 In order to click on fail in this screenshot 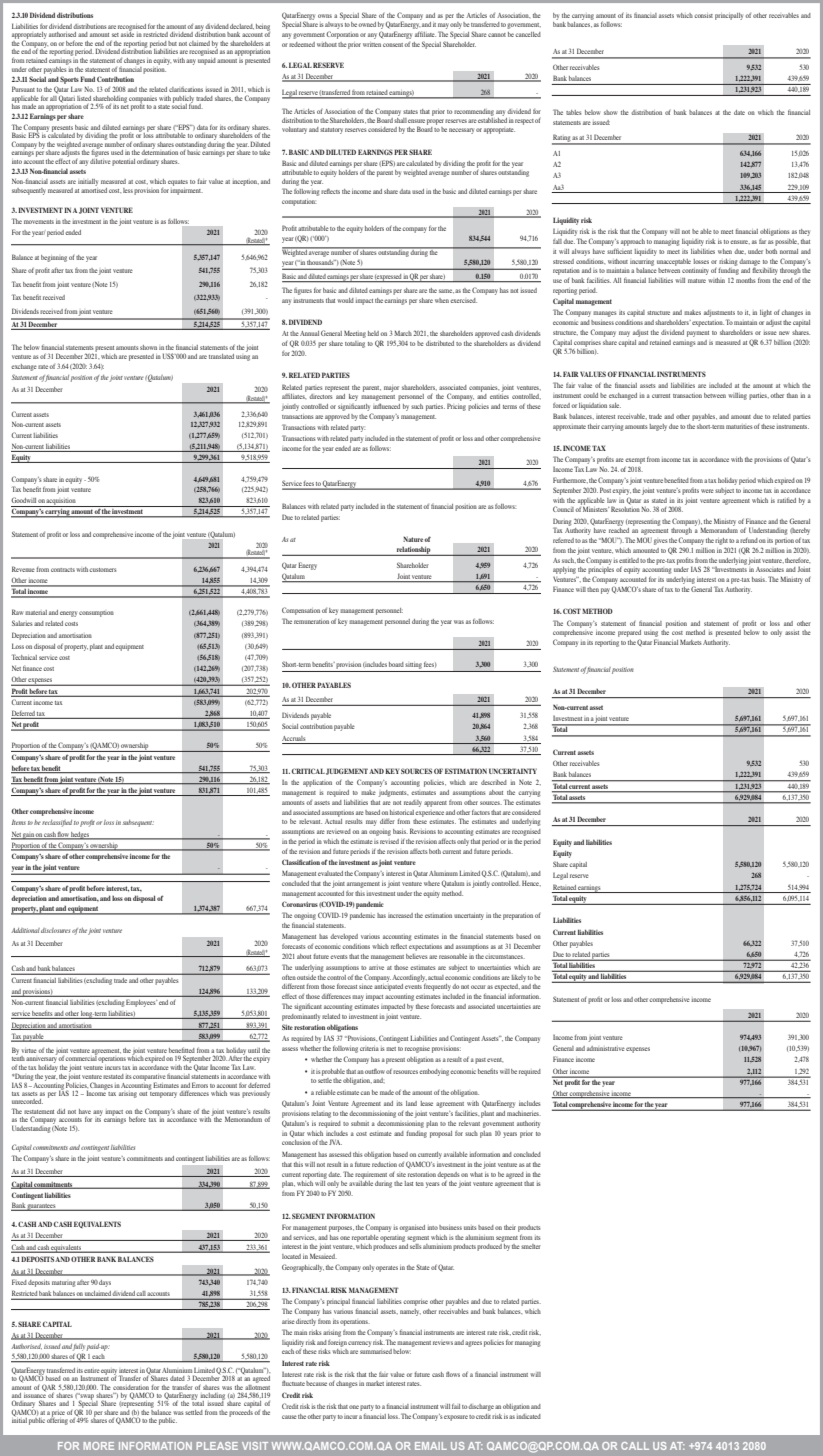, I will do `click(456, 1406)`.
